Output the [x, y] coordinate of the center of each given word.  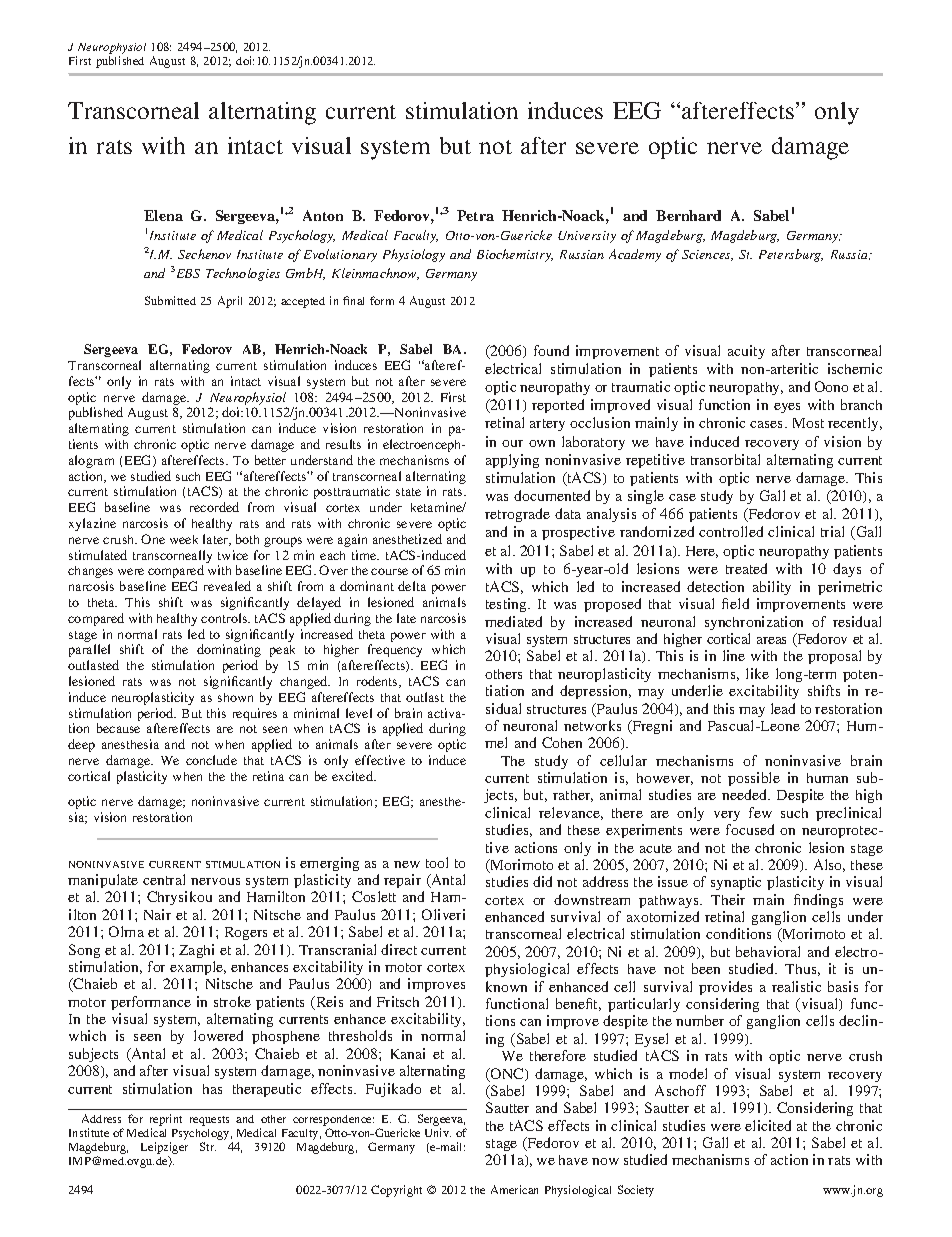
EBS [188, 273]
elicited [768, 1125]
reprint [166, 1120]
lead [783, 708]
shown [235, 697]
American [514, 1189]
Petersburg [791, 255]
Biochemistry [515, 255]
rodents [378, 682]
